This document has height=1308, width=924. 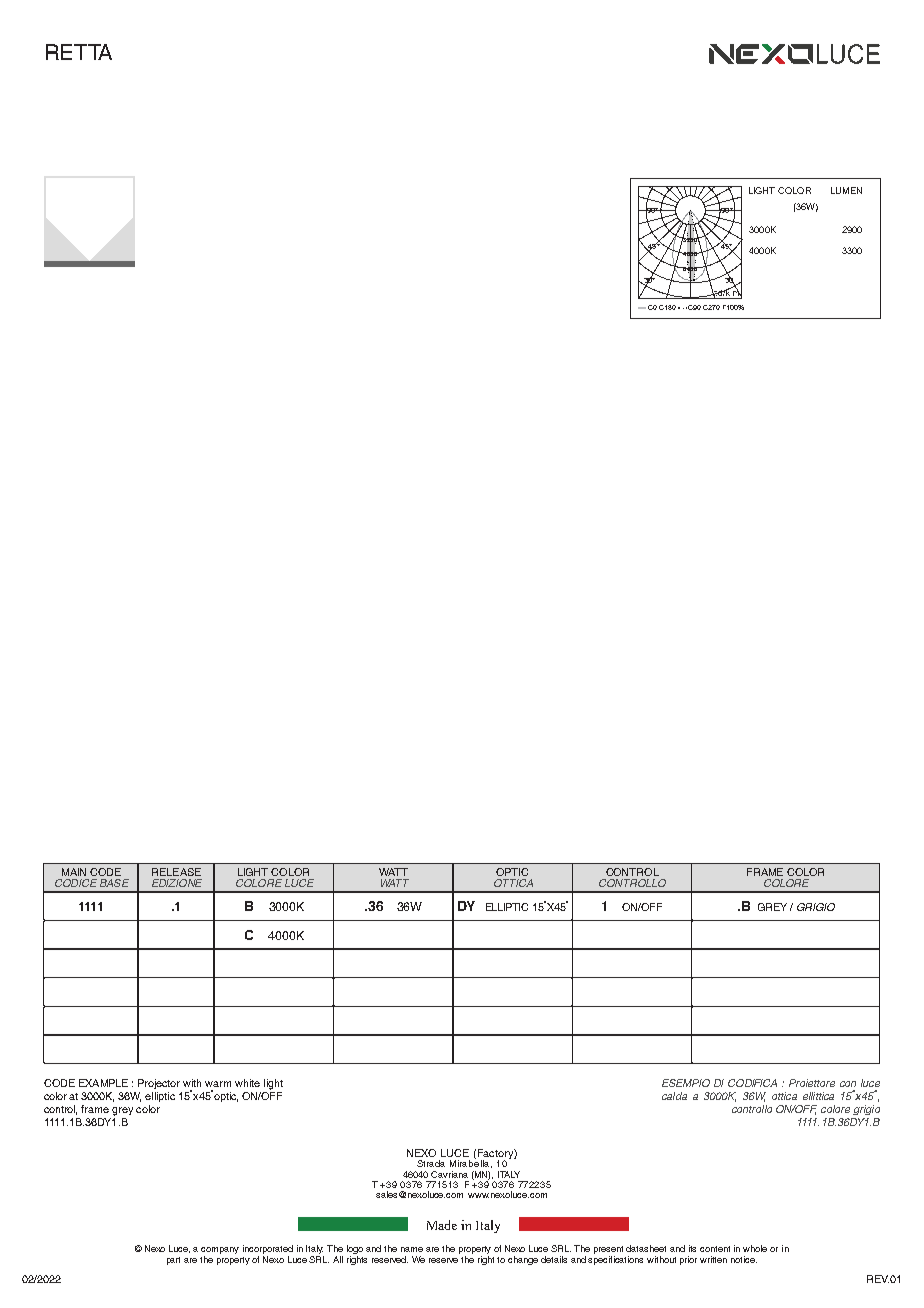 I want to click on MAIN, so click(x=74, y=872).
